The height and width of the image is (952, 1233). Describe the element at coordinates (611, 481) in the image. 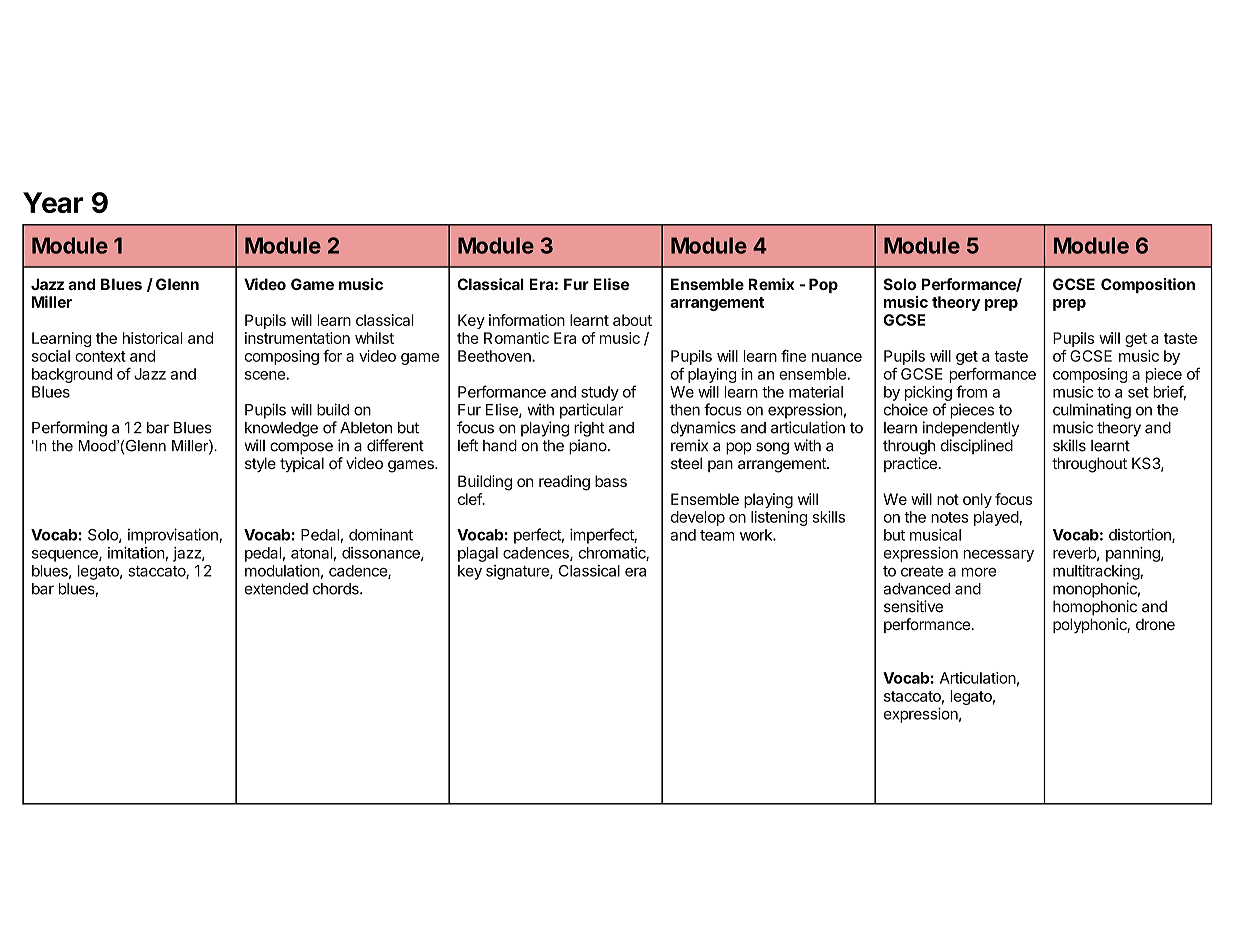

I see `bass` at that location.
